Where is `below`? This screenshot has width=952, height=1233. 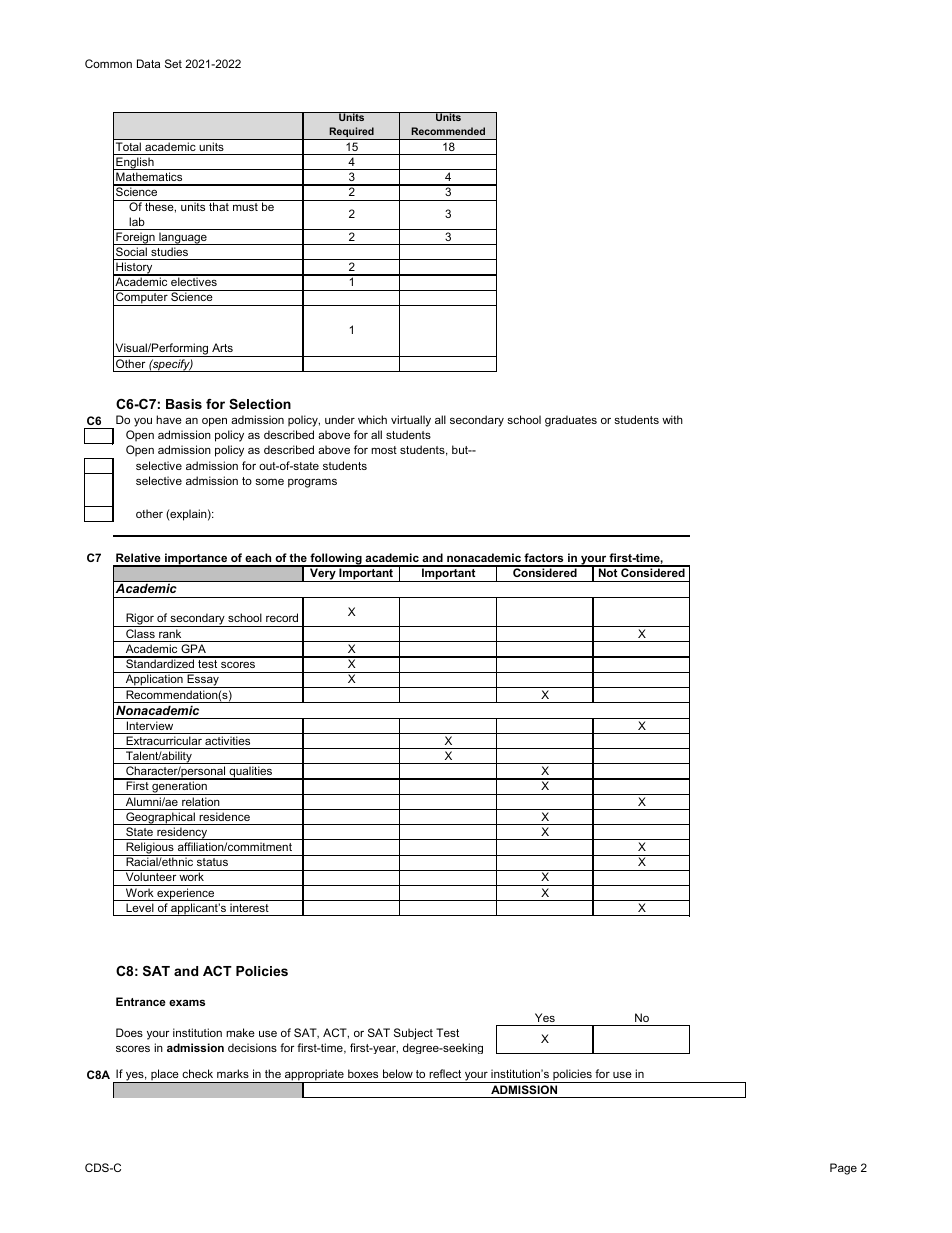
below is located at coordinates (398, 1073).
